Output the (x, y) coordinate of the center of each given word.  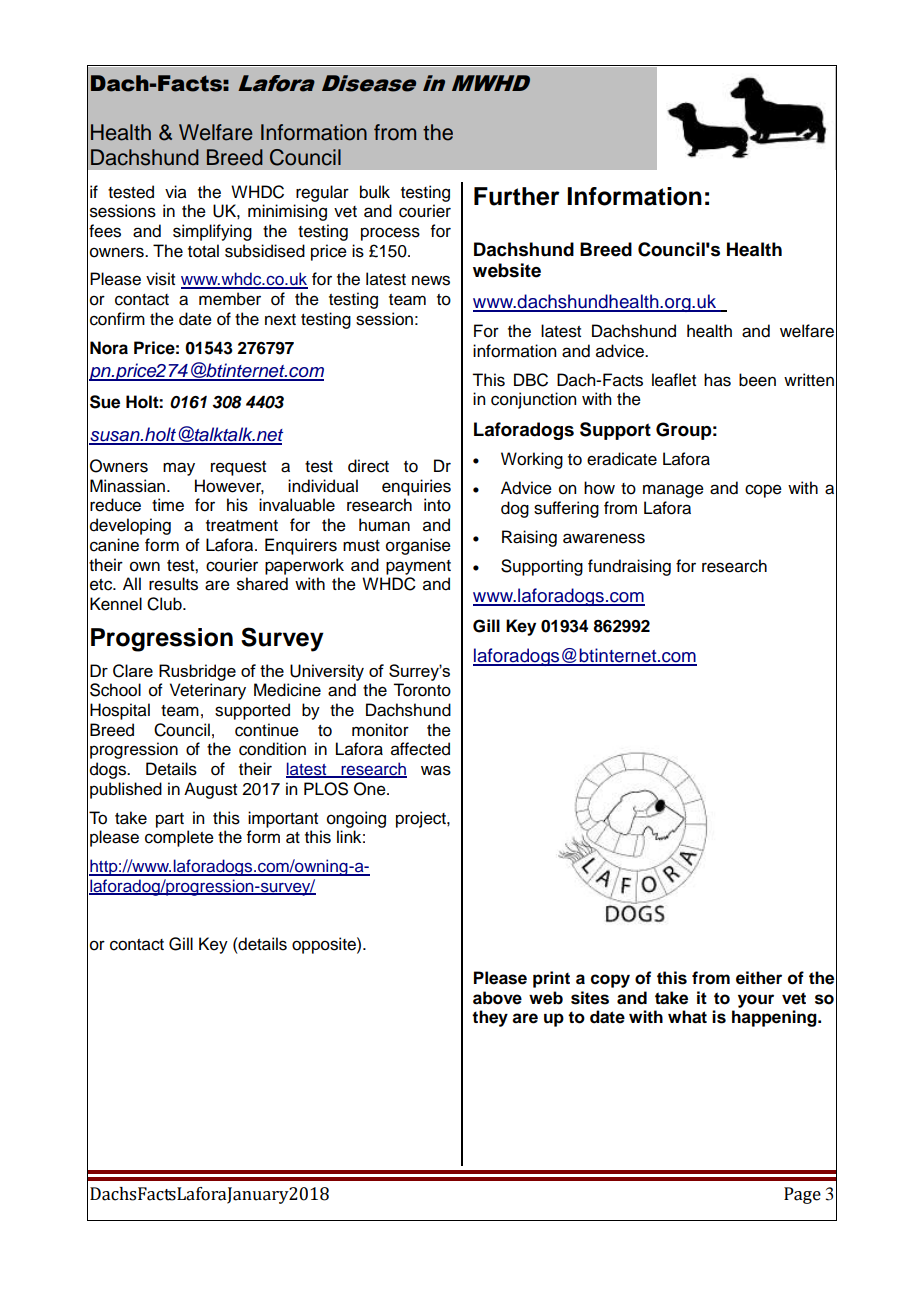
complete (179, 838)
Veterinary (208, 691)
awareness (604, 538)
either (759, 978)
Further (517, 196)
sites (590, 998)
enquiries (416, 487)
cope (763, 491)
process (390, 234)
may (179, 469)
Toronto (422, 690)
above (497, 998)
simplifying (212, 232)
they (490, 1018)
